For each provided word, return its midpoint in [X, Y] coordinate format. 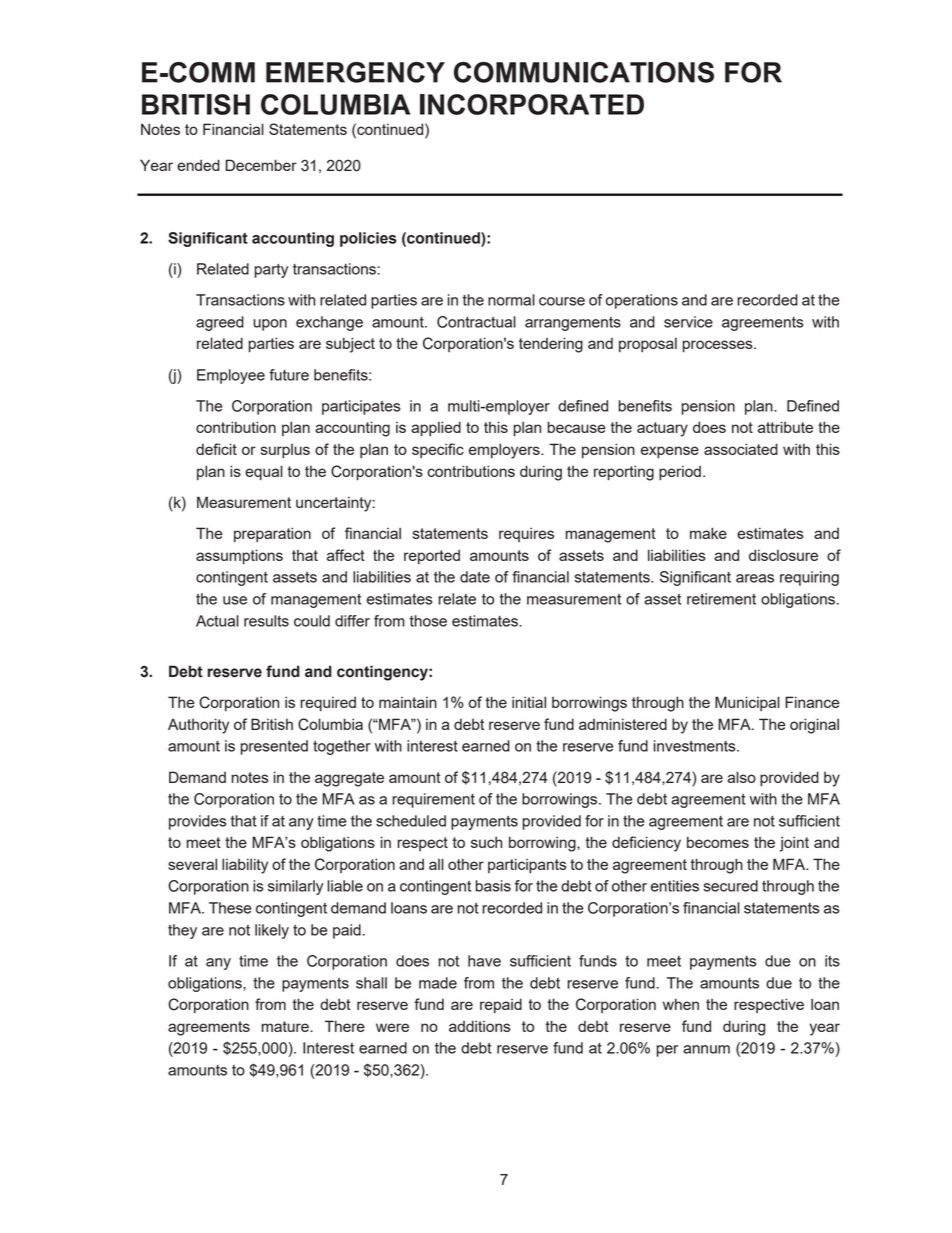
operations [642, 301]
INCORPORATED [532, 104]
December [261, 165]
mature [286, 1026]
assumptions [239, 557]
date [475, 577]
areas [755, 578]
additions [480, 1026]
